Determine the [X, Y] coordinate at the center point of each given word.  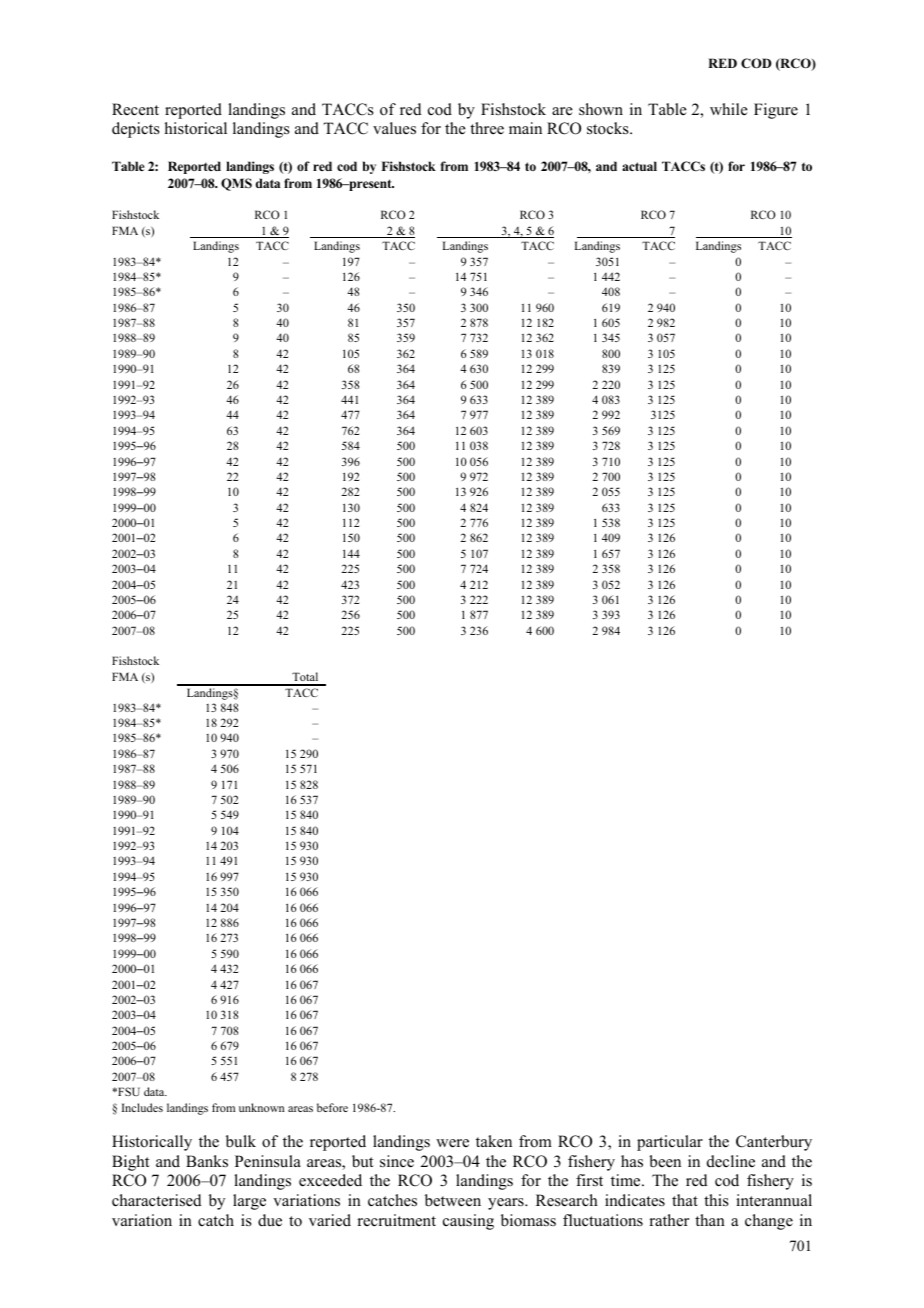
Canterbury [774, 1143]
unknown [261, 1107]
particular [670, 1143]
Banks [207, 1161]
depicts [136, 130]
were [452, 1143]
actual [639, 166]
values [394, 128]
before [332, 1107]
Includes [142, 1107]
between [453, 1200]
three [487, 128]
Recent [135, 109]
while [729, 109]
